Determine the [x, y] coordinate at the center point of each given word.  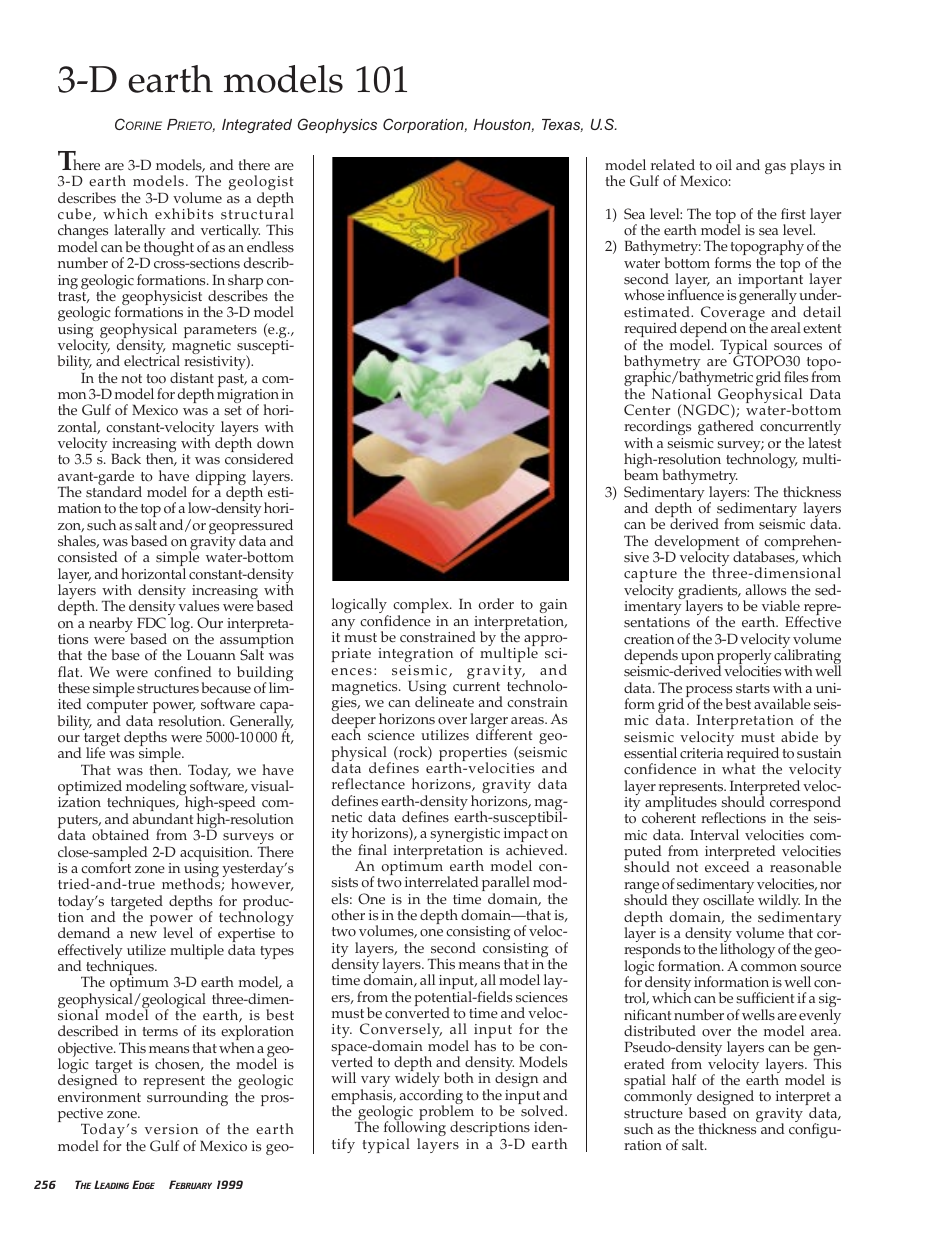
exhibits [184, 214]
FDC [151, 623]
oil [724, 165]
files [796, 377]
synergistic [465, 835]
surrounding [187, 1098]
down [275, 443]
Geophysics [337, 125]
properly [744, 658]
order [496, 604]
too [156, 379]
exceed [727, 867]
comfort [106, 867]
